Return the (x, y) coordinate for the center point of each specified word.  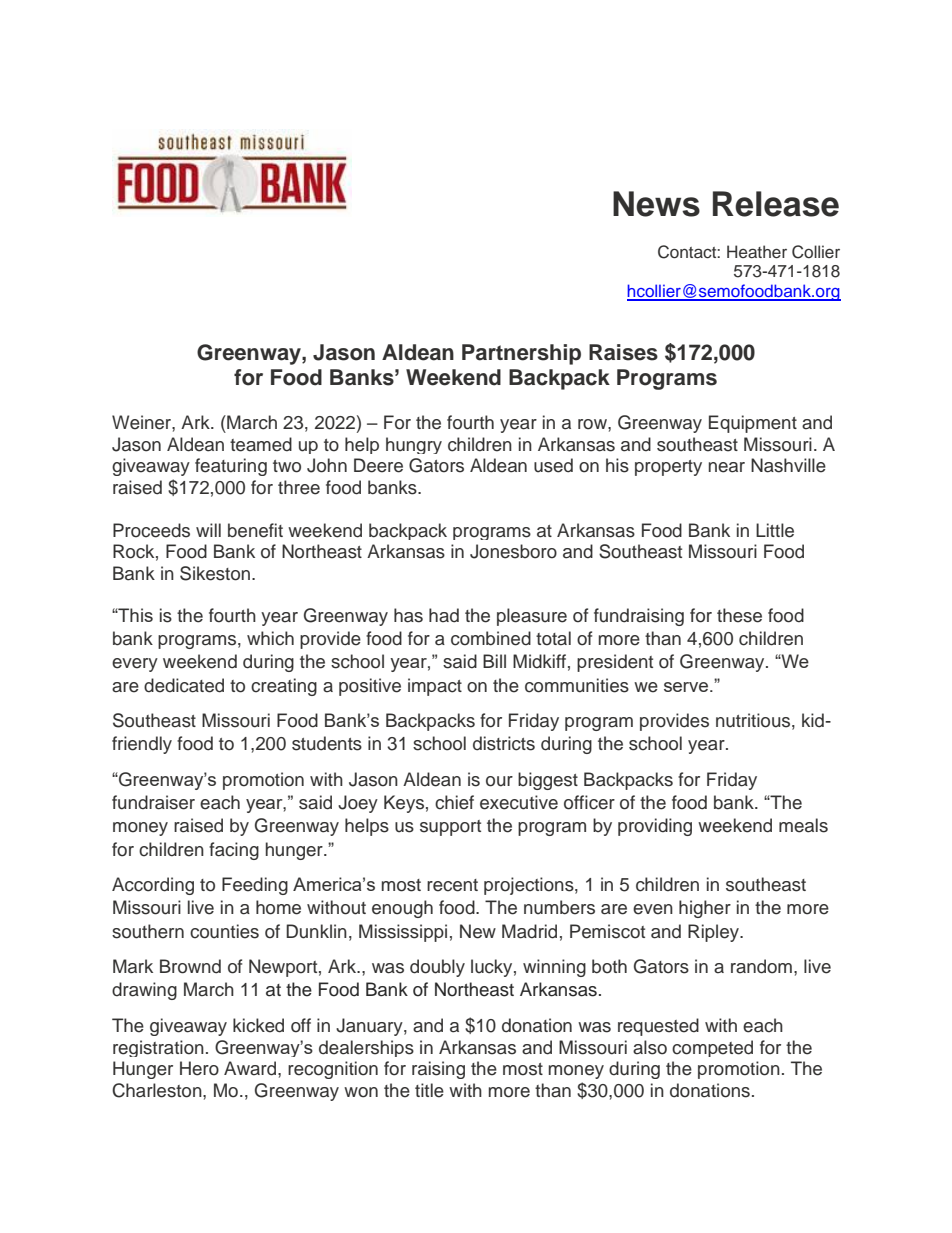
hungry (414, 445)
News (656, 204)
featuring (231, 467)
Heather (757, 252)
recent (452, 885)
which (270, 638)
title (429, 1090)
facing (234, 851)
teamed (261, 444)
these (739, 615)
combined (491, 638)
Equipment (753, 424)
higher (705, 909)
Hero (199, 1068)
